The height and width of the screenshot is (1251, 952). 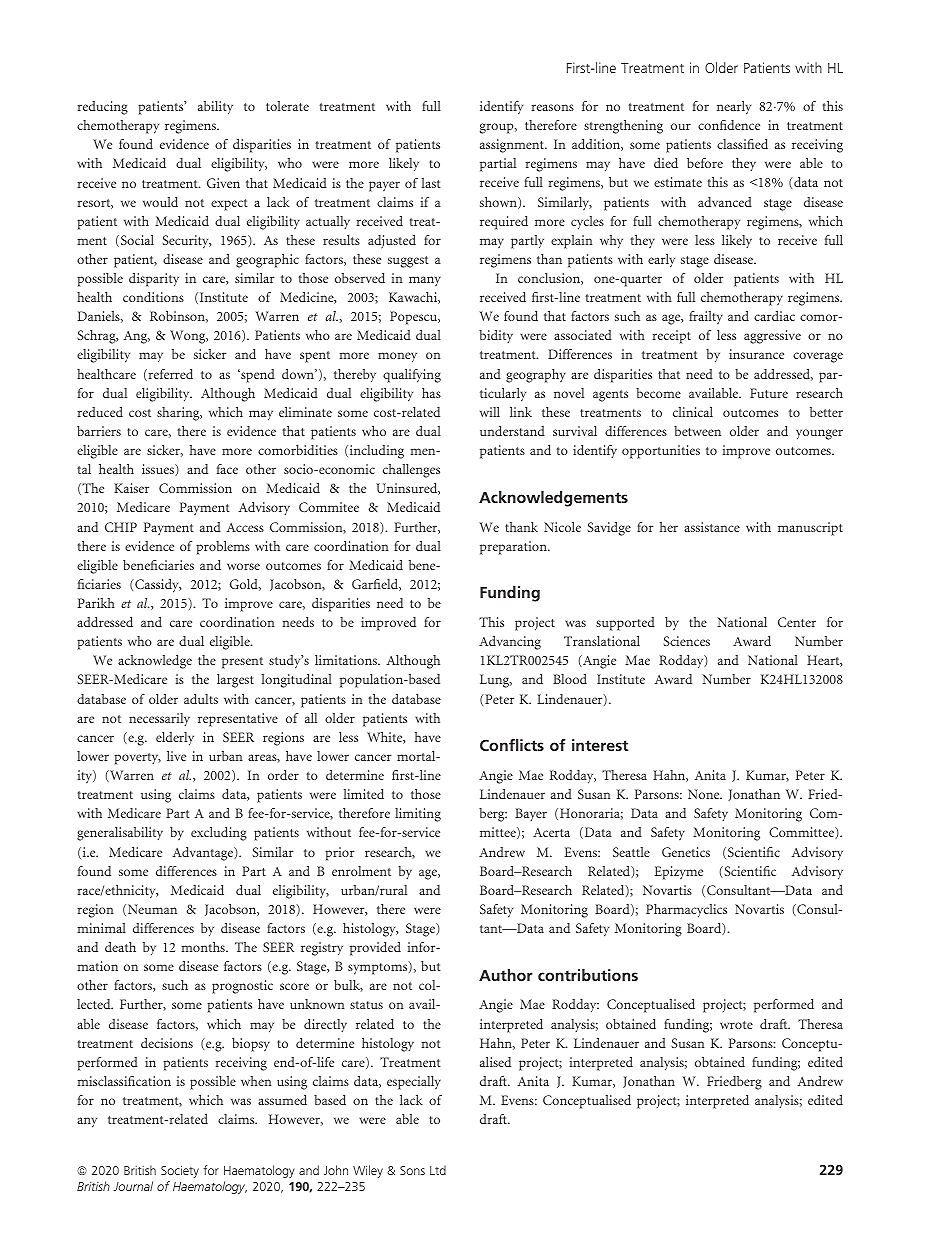 I want to click on Ltd, so click(x=438, y=1170).
